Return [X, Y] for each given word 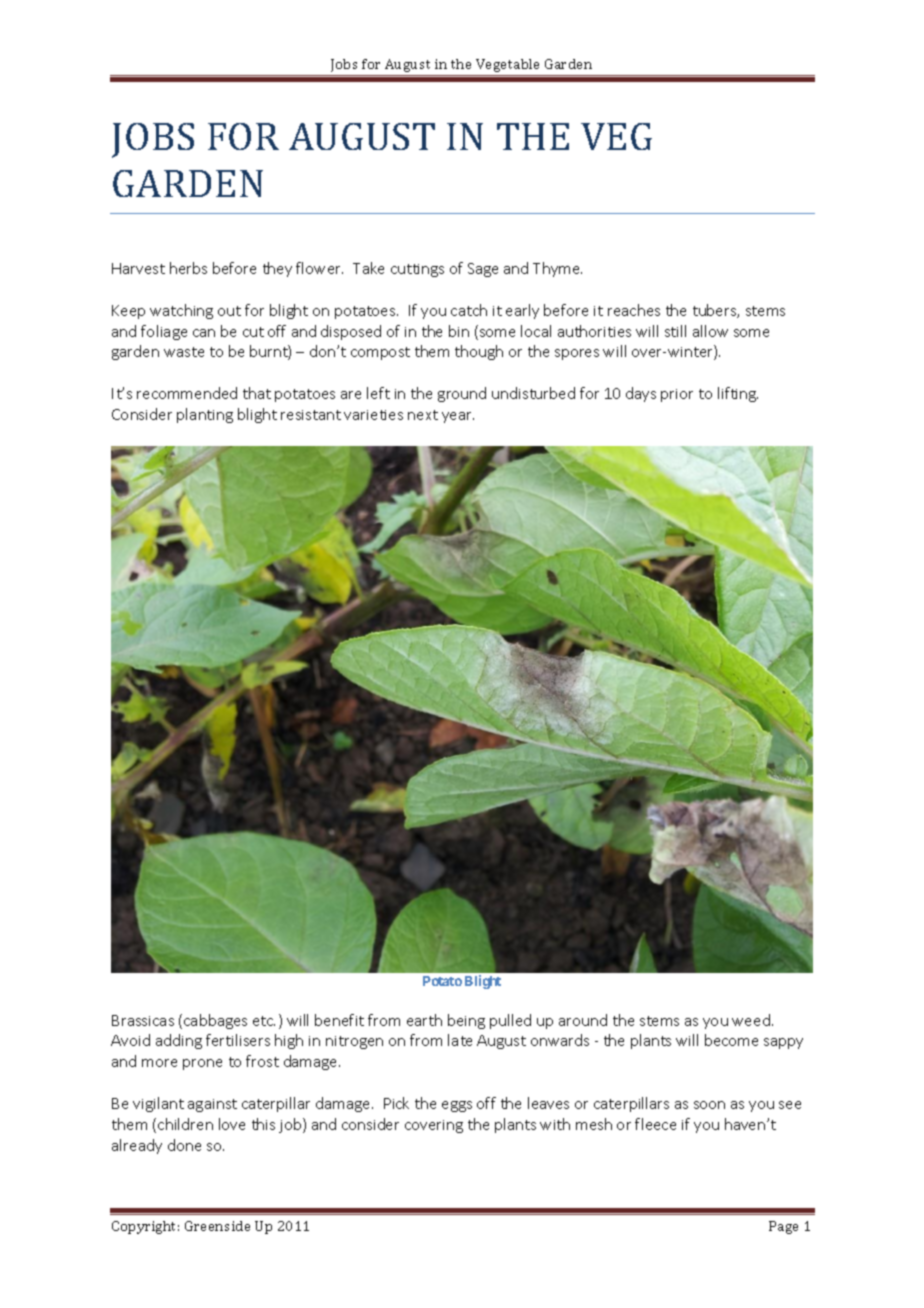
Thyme [557, 269]
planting [205, 415]
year [458, 417]
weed [751, 1020]
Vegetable [508, 67]
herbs [188, 268]
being [466, 1021]
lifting [738, 394]
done [184, 1145]
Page [783, 1227]
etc [264, 1021]
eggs [457, 1106]
